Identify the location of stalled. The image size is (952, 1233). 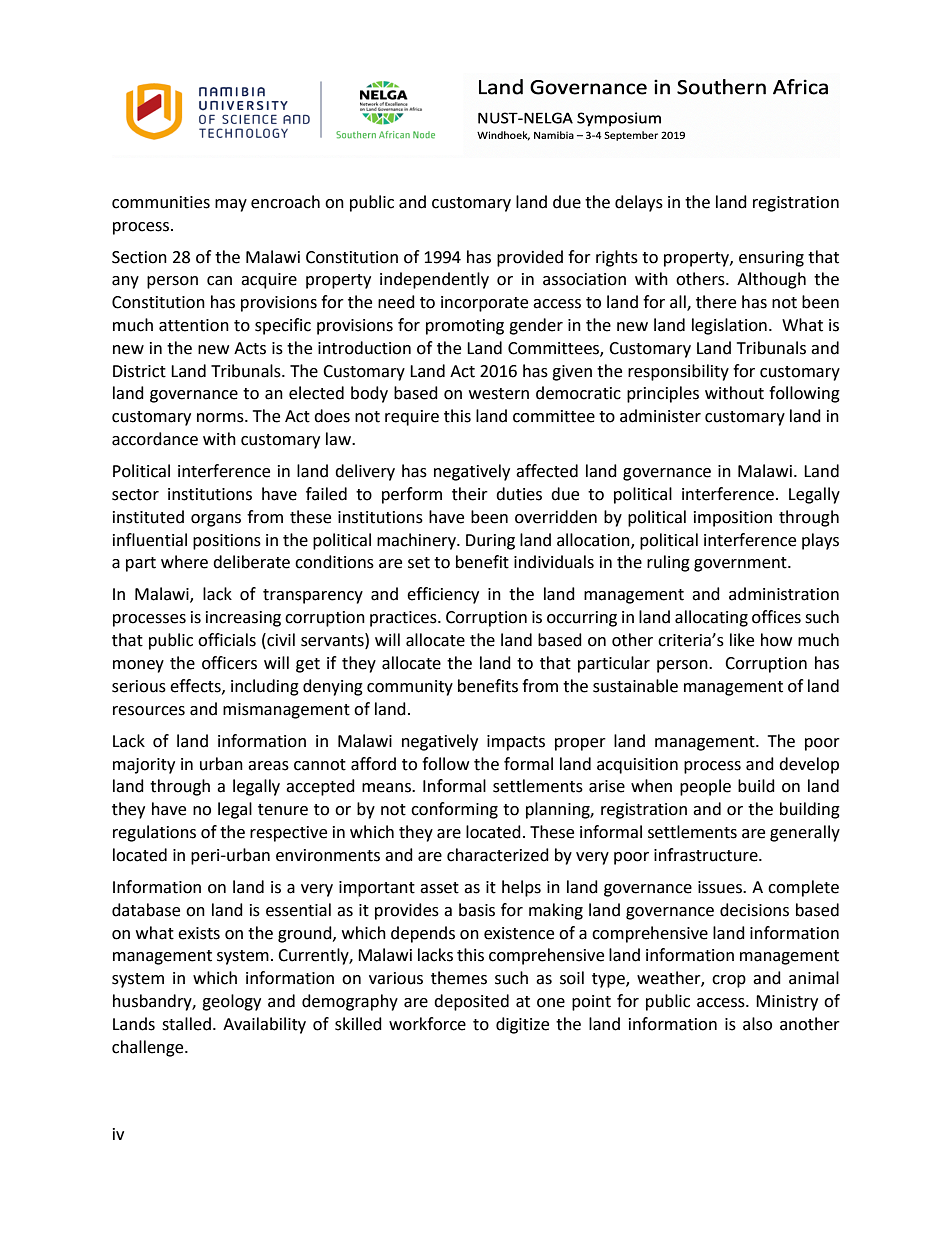
(186, 1024).
